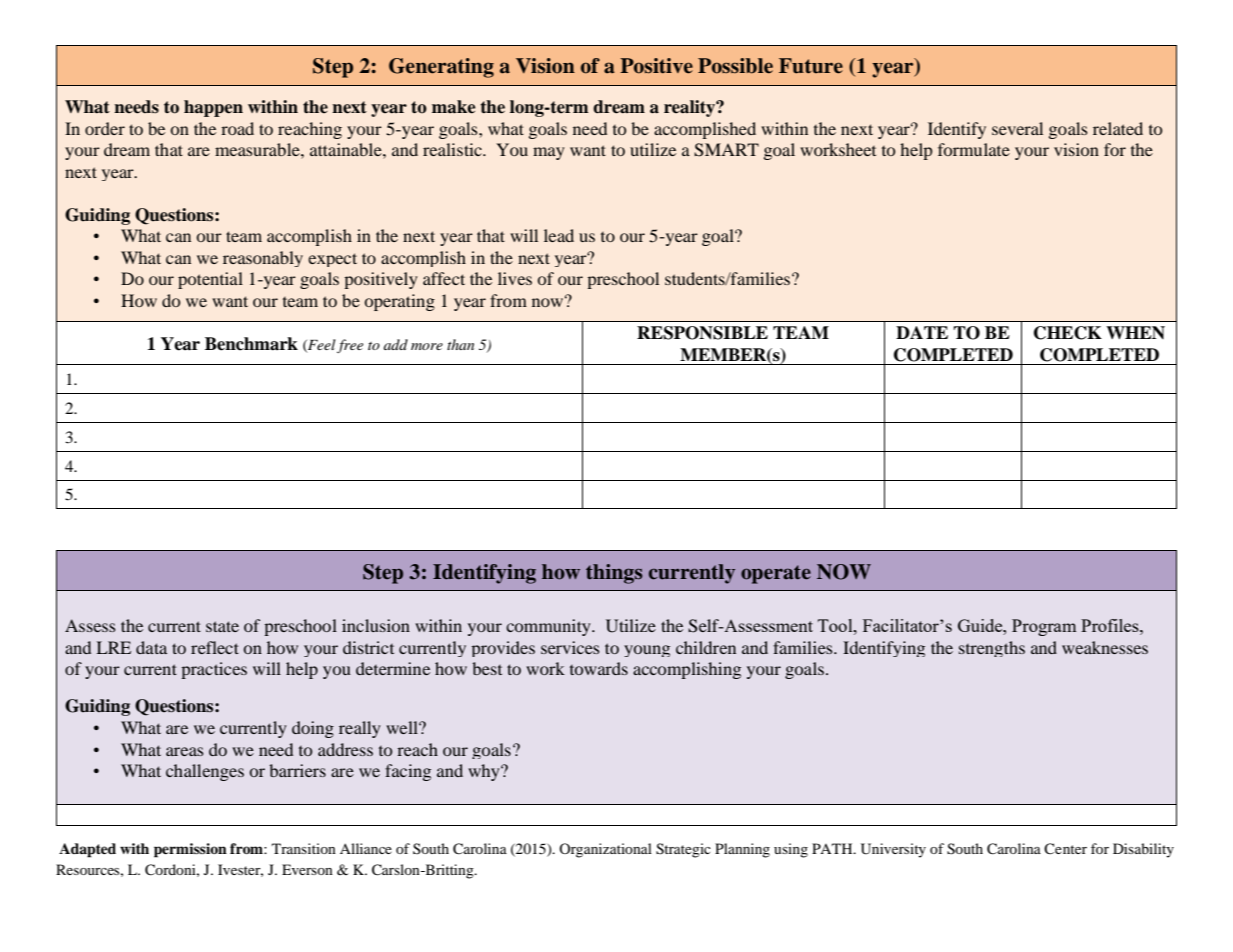 The width and height of the screenshot is (1233, 952). I want to click on CHECK, so click(1068, 333).
